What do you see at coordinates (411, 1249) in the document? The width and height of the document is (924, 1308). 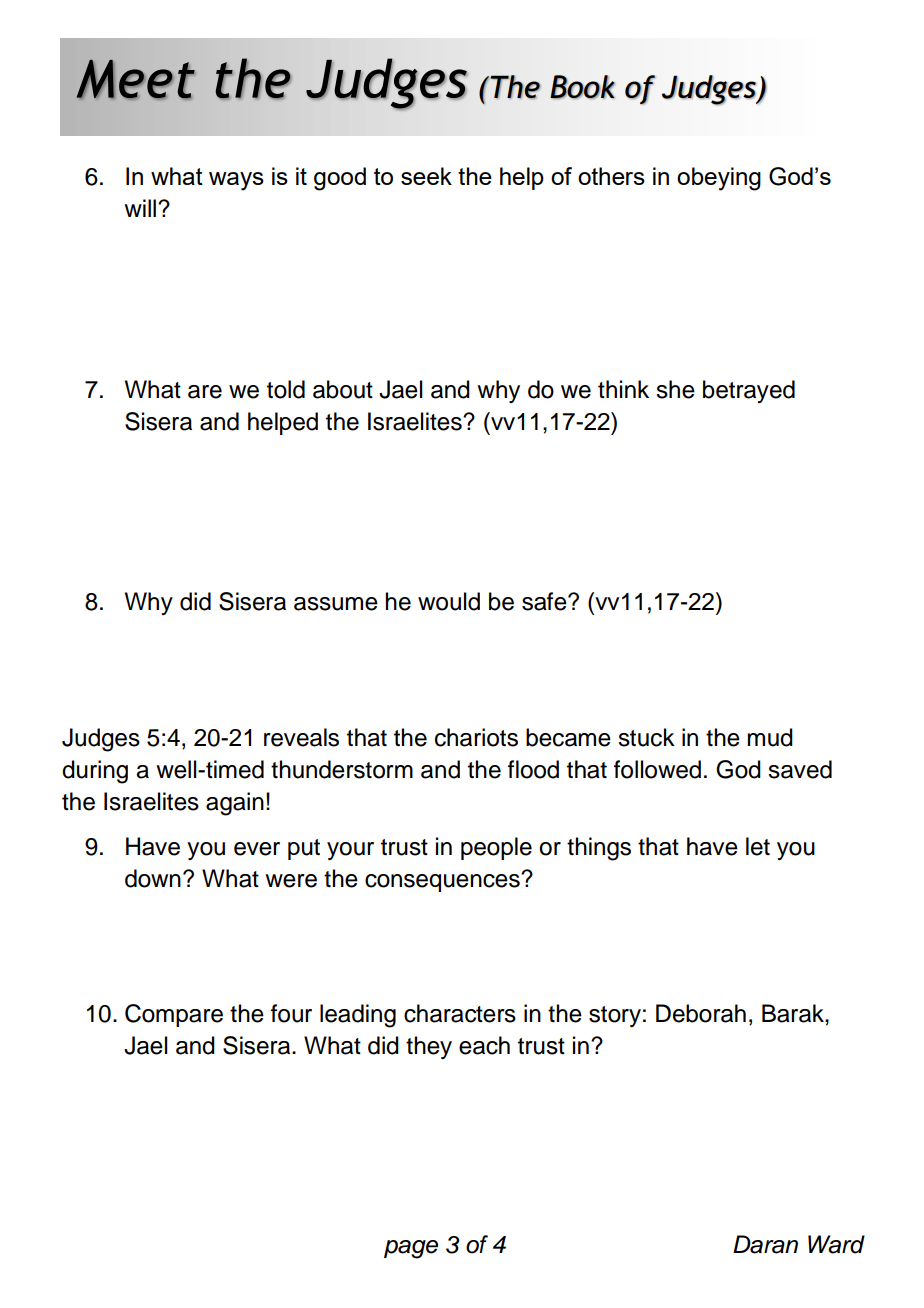 I see `page` at bounding box center [411, 1249].
